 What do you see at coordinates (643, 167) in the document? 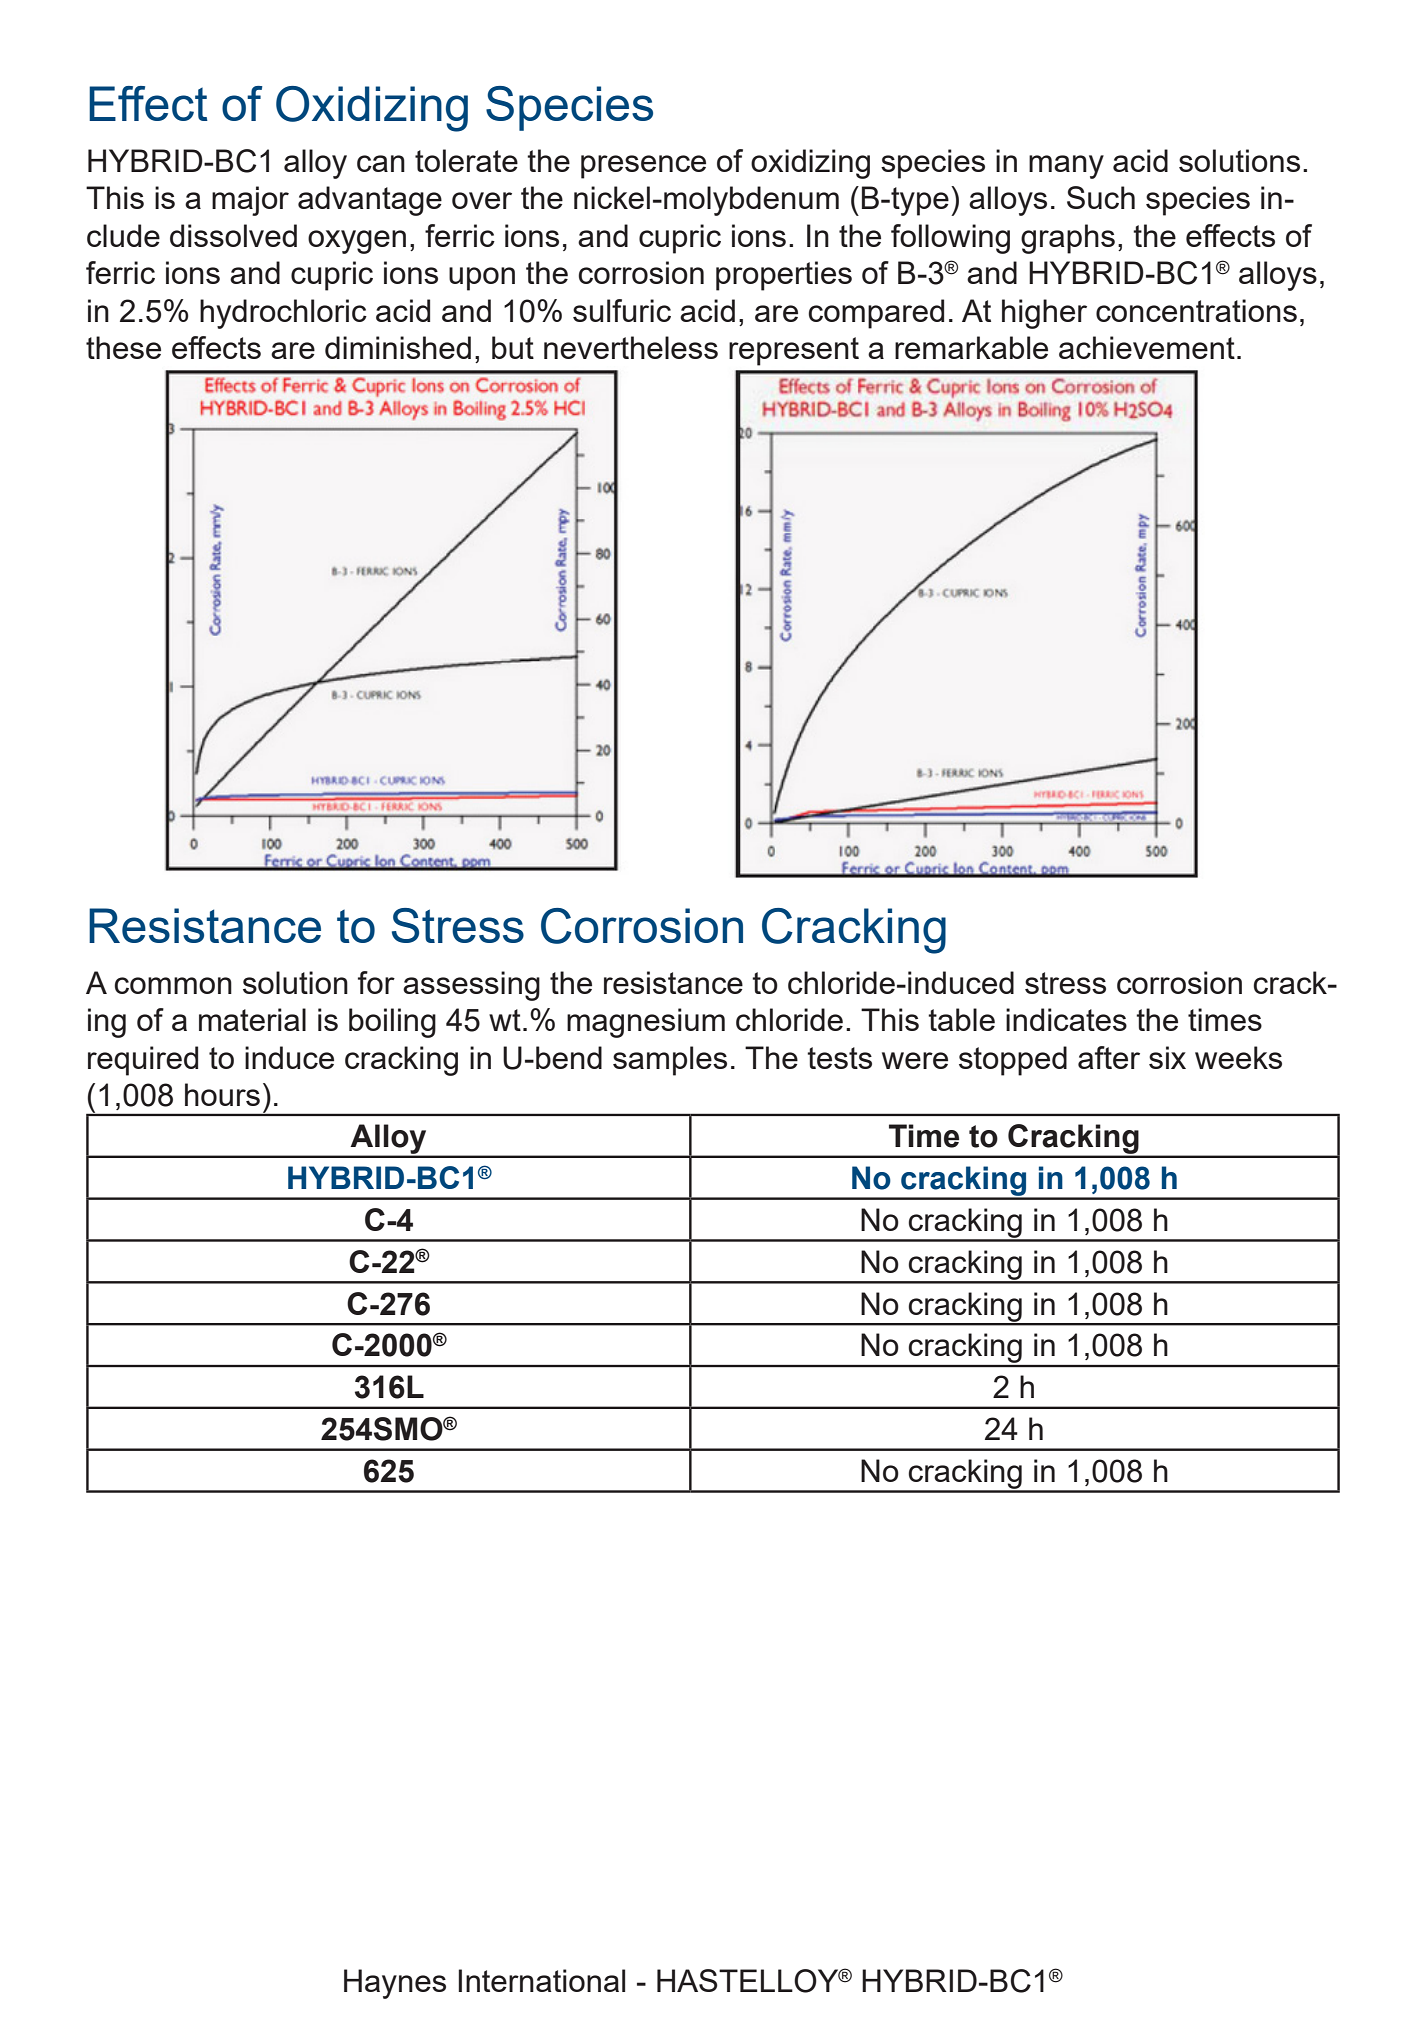
I see `presence` at bounding box center [643, 167].
